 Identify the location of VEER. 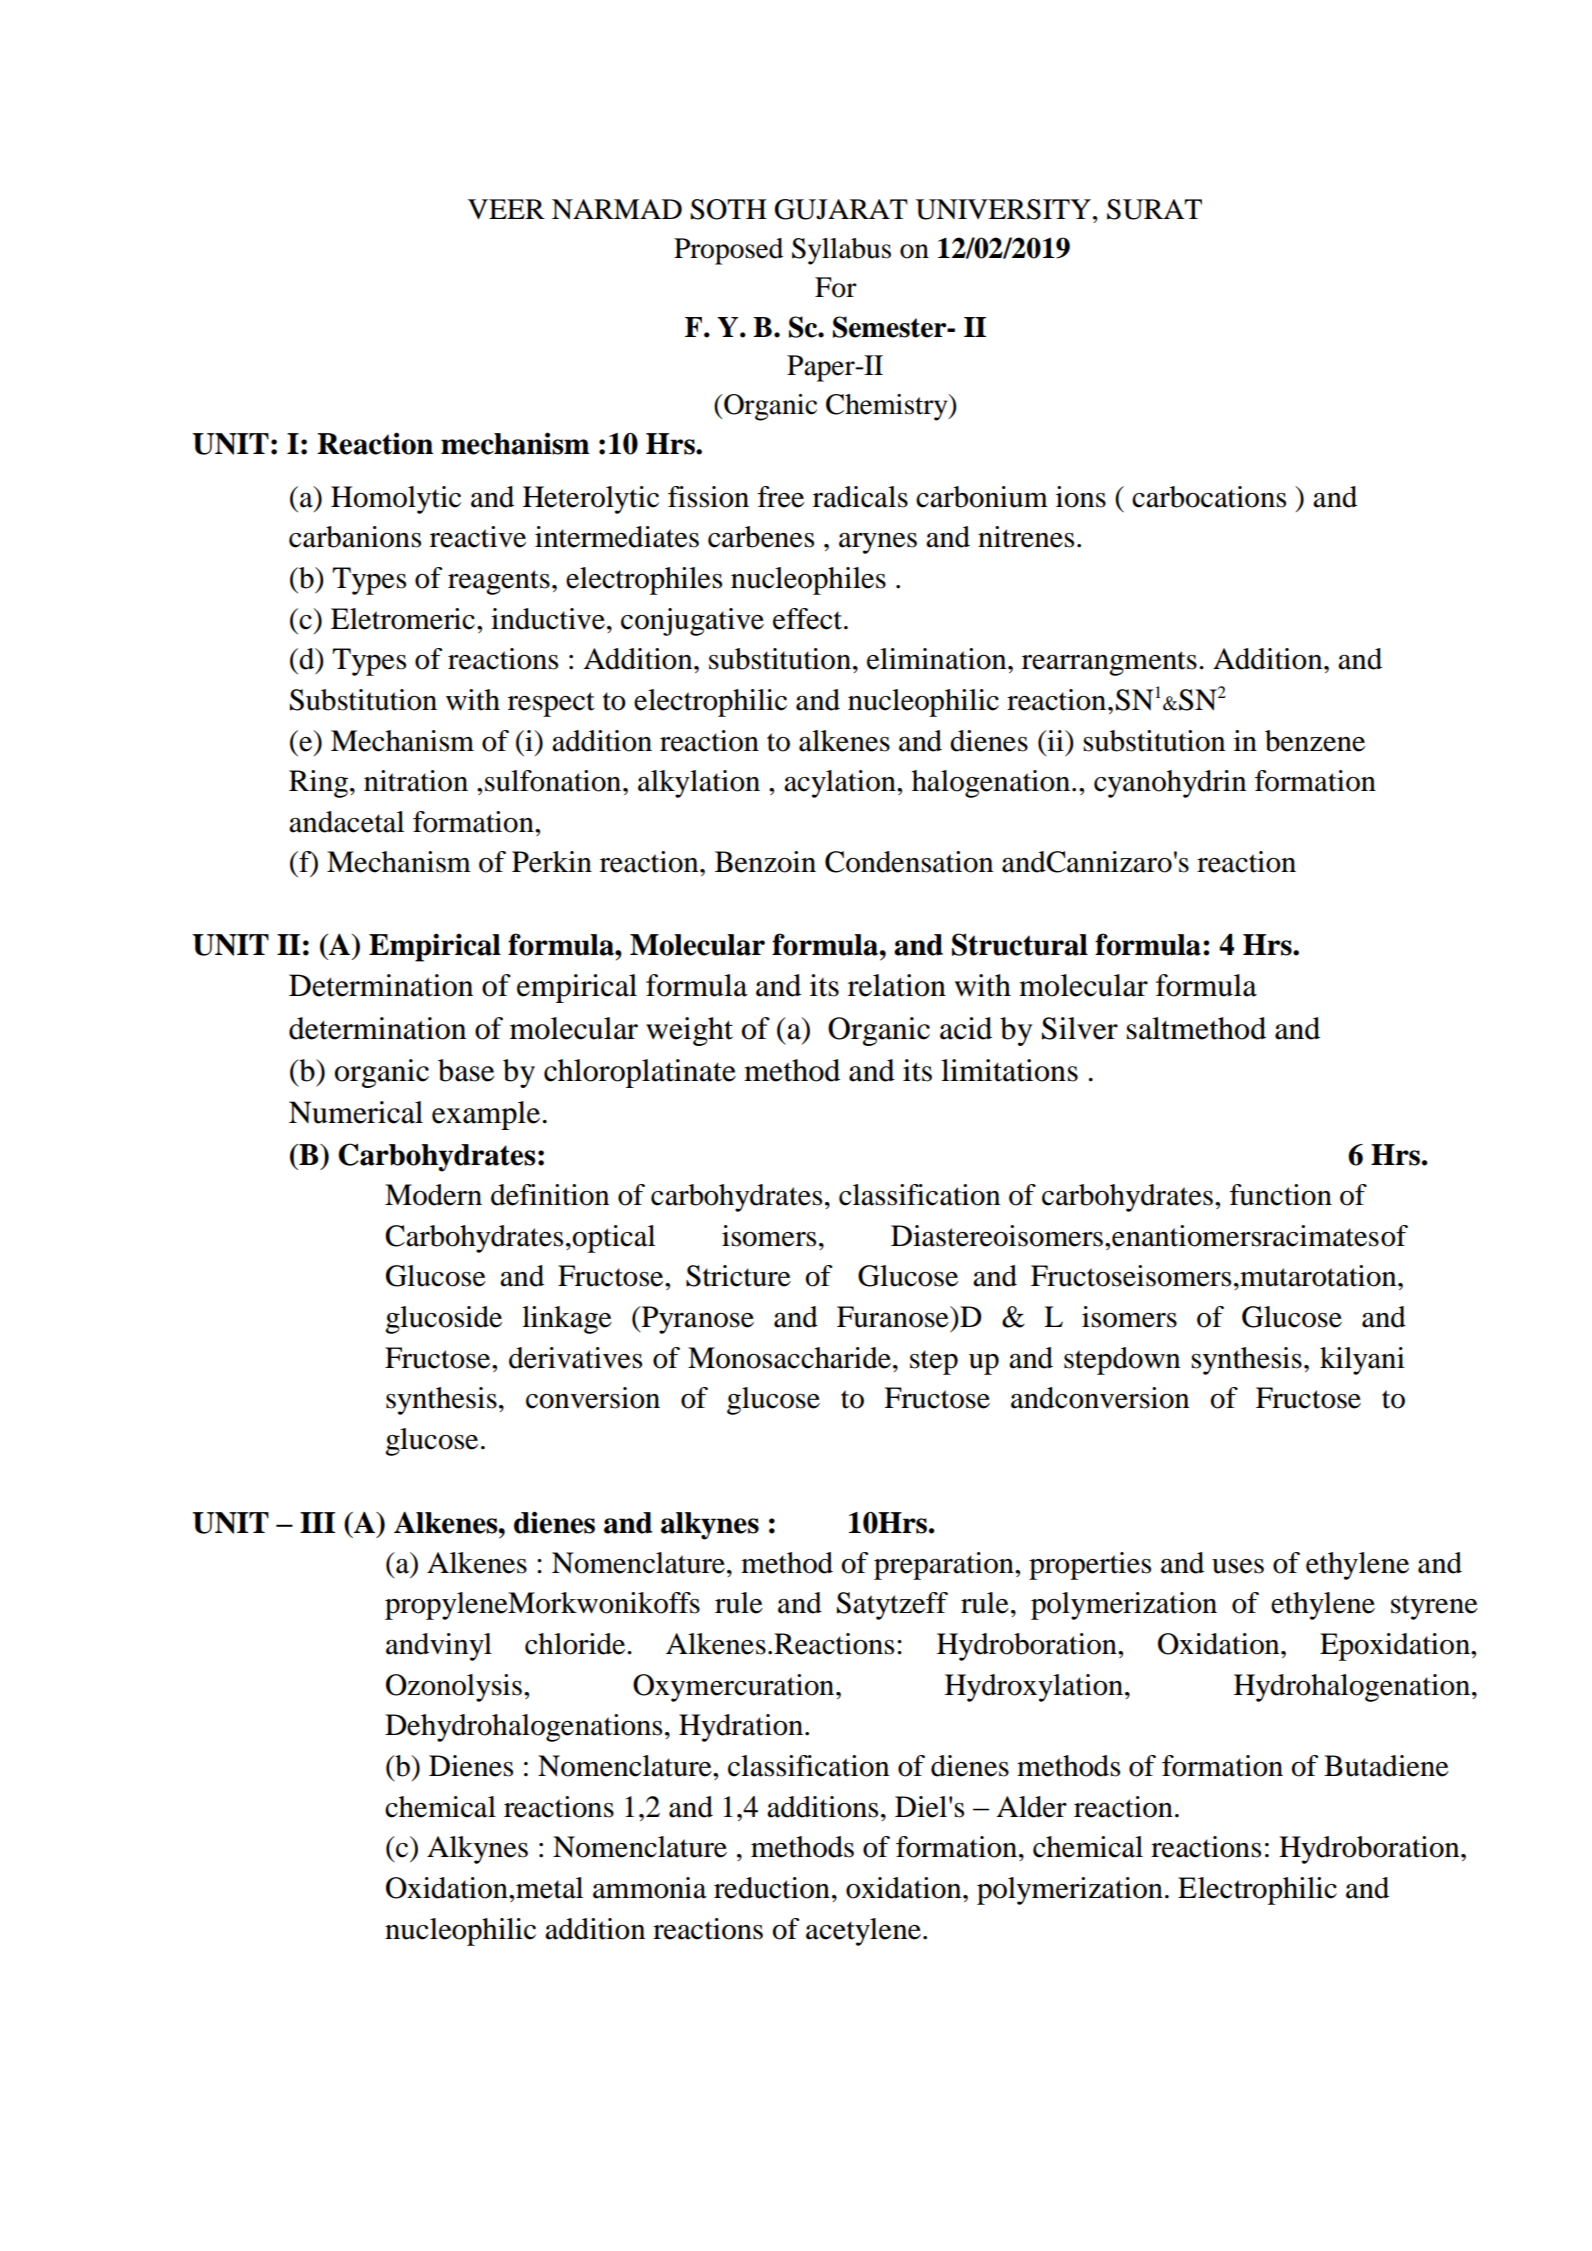
(506, 209).
